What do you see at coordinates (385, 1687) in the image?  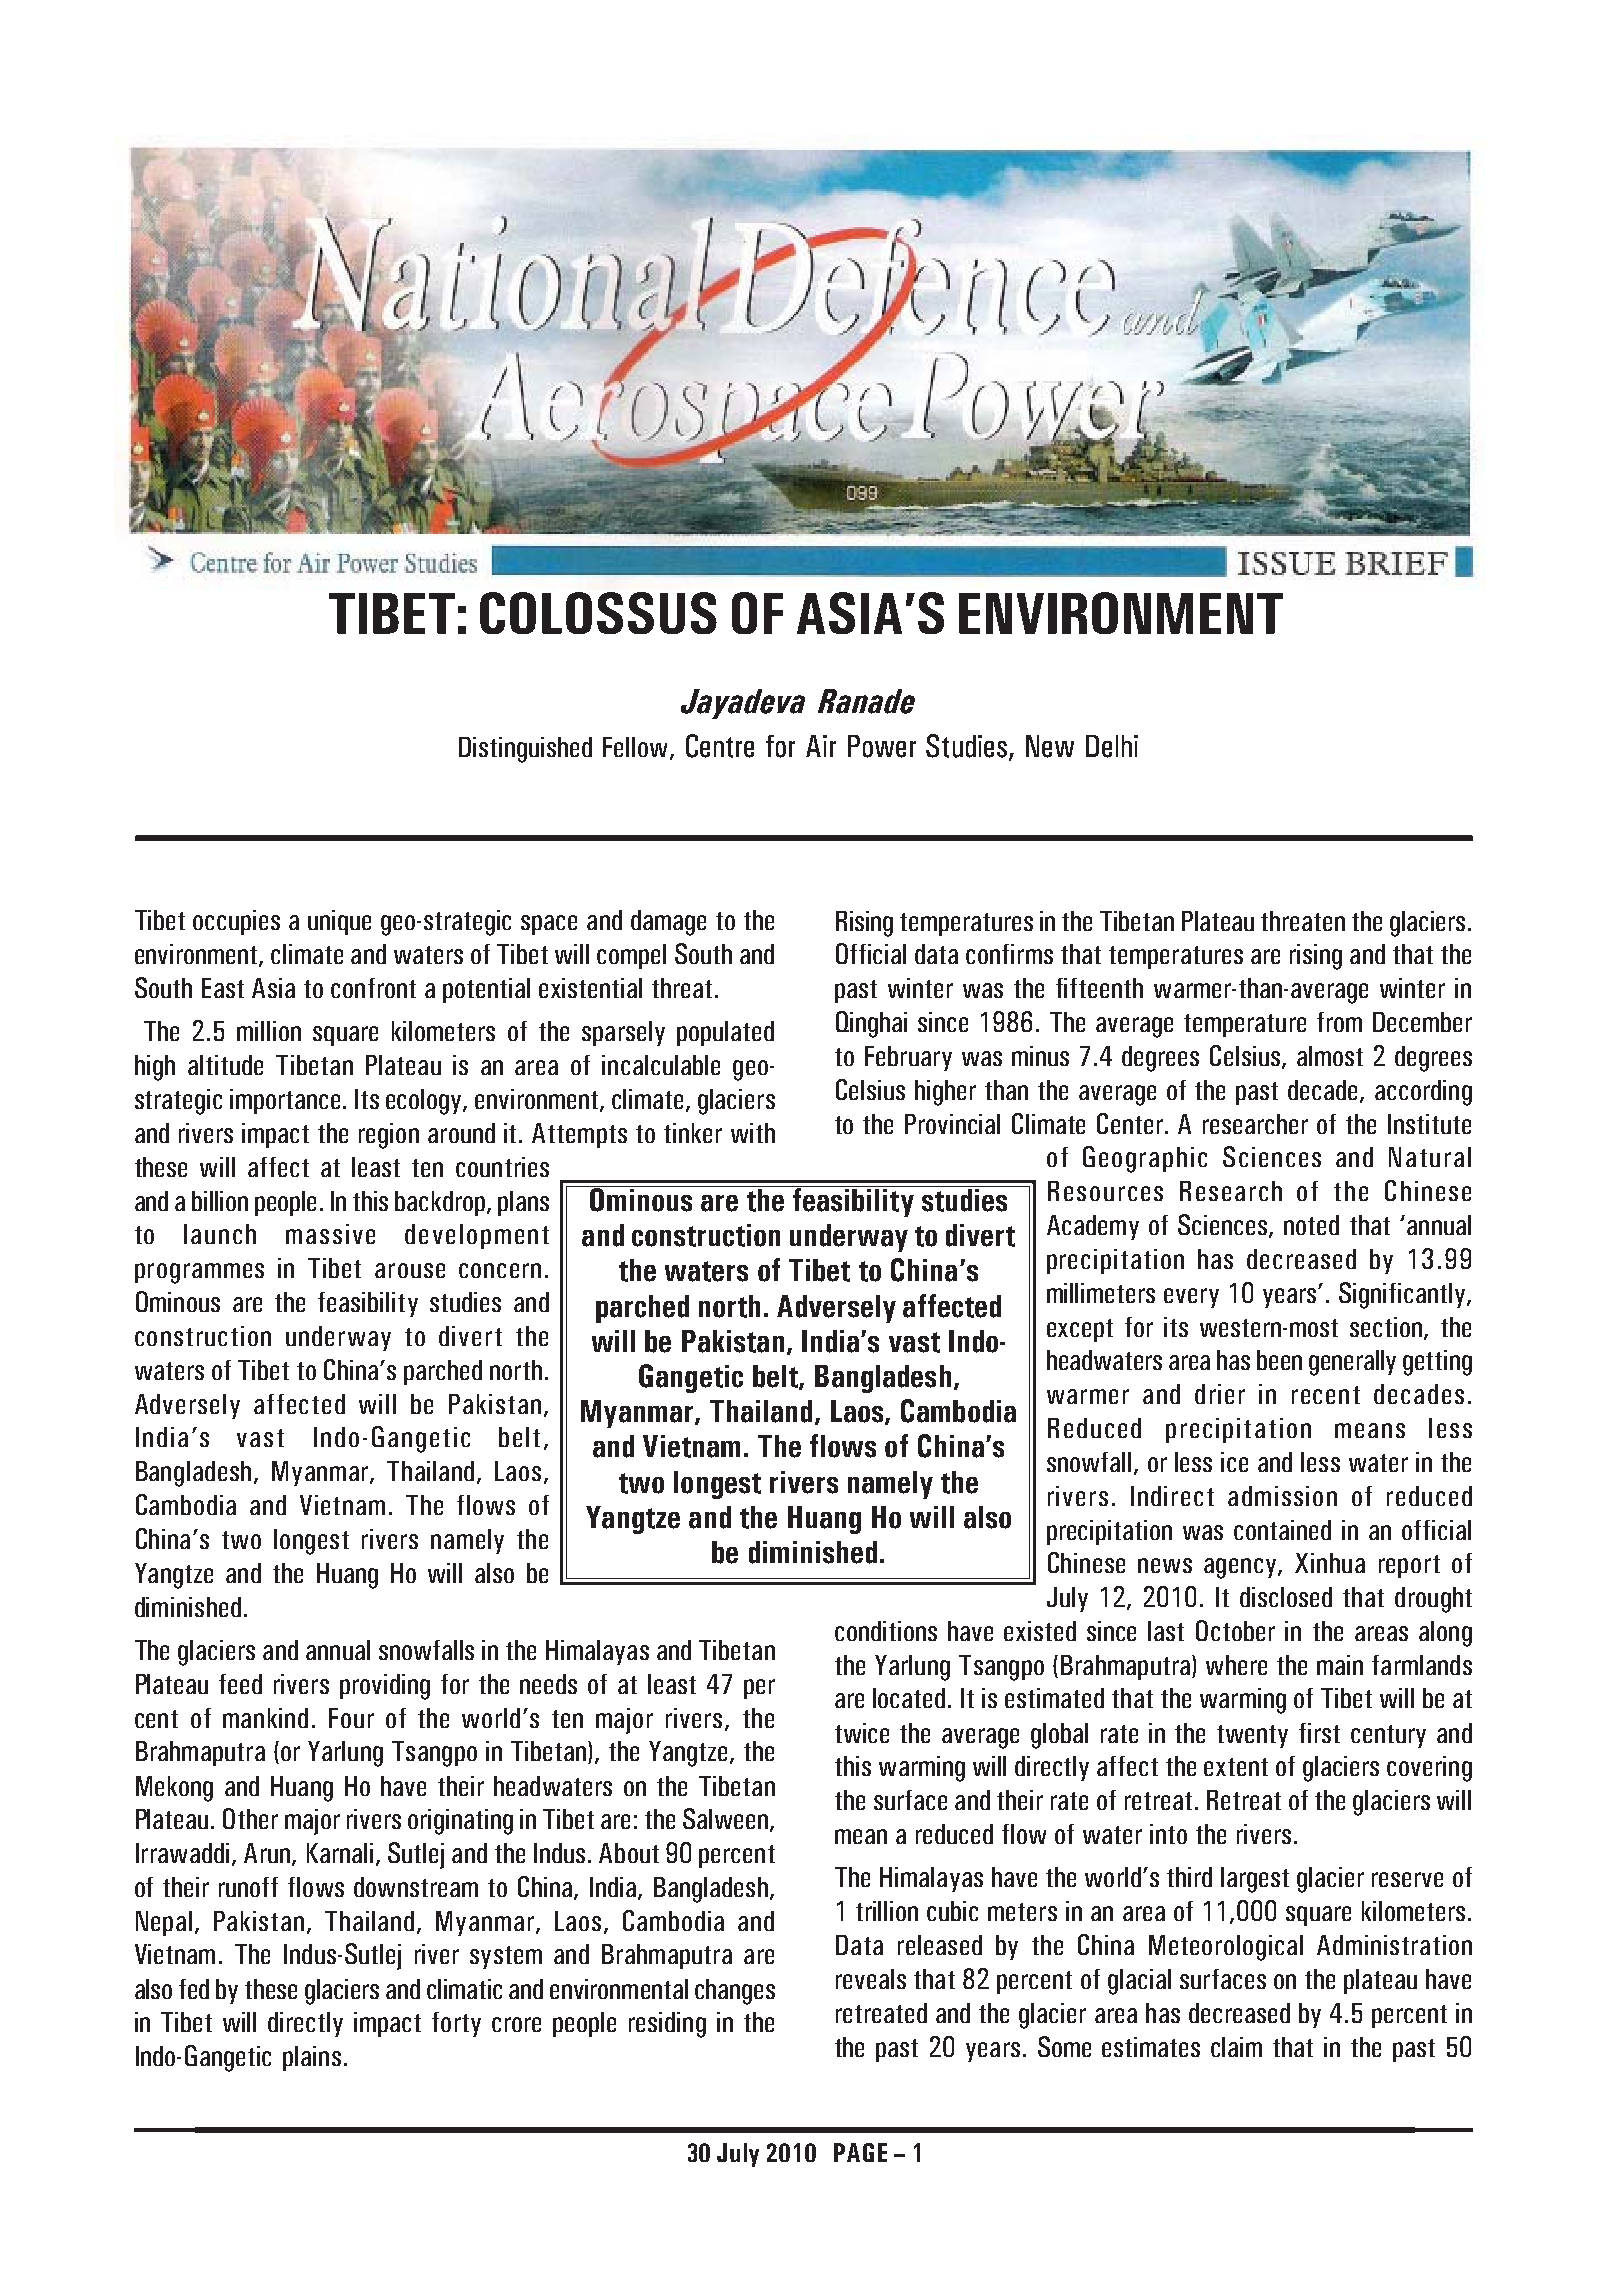 I see `providing` at bounding box center [385, 1687].
